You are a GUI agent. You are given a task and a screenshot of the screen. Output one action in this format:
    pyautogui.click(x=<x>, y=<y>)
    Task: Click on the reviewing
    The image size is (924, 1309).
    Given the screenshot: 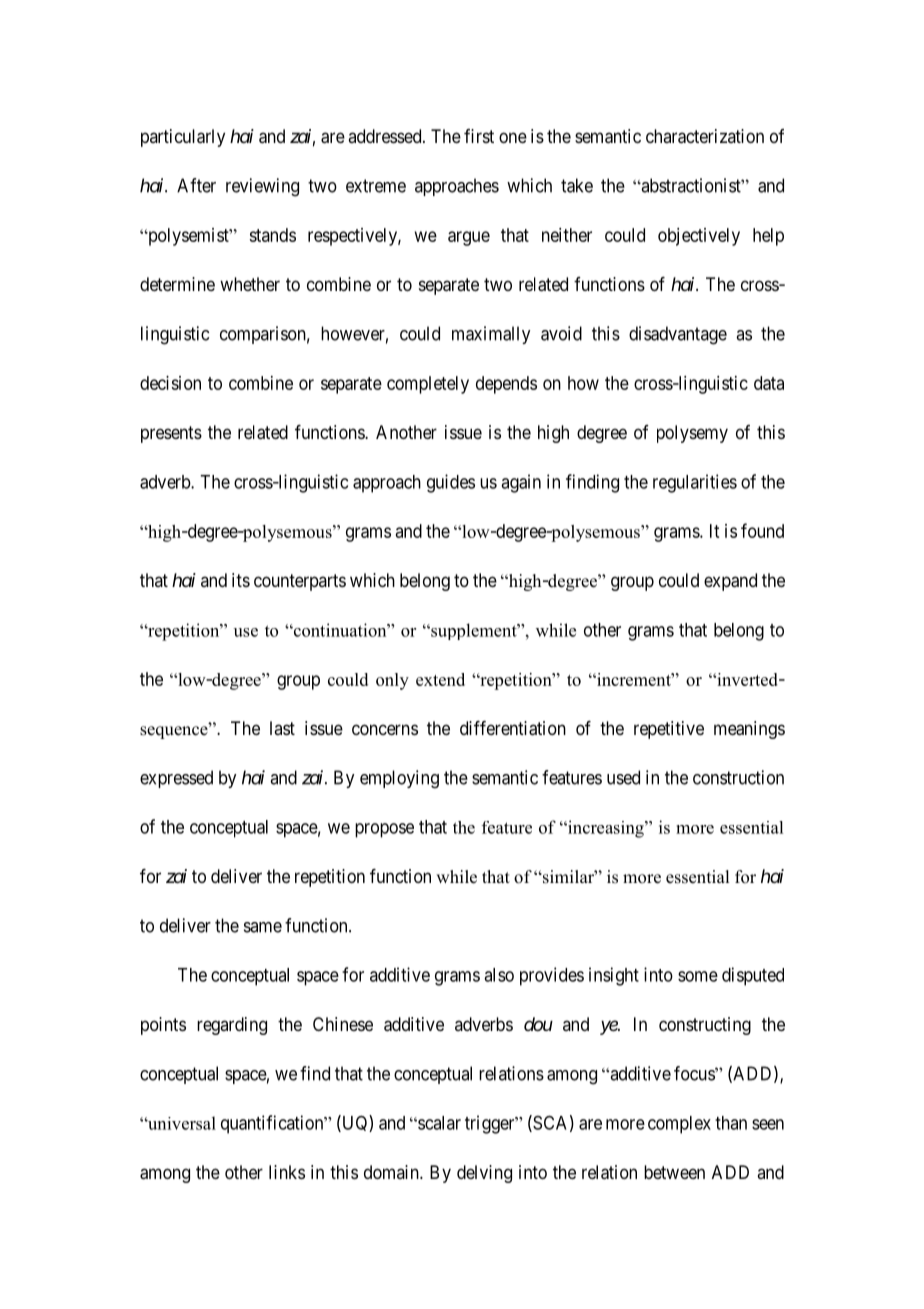 What is the action you would take?
    pyautogui.click(x=262, y=187)
